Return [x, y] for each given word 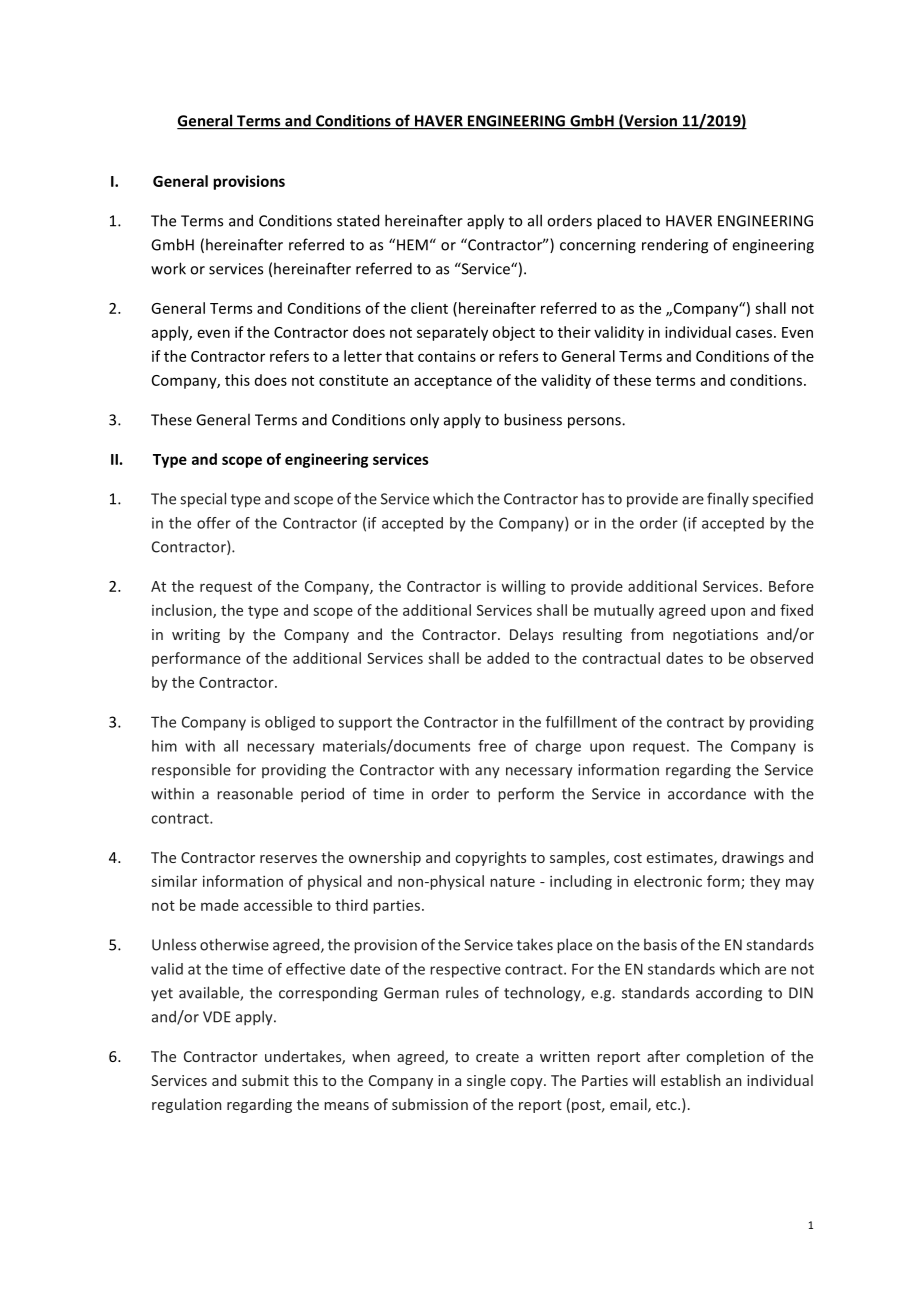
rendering [675, 246]
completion [725, 1057]
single [486, 1081]
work [168, 268]
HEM [412, 245]
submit [265, 1080]
